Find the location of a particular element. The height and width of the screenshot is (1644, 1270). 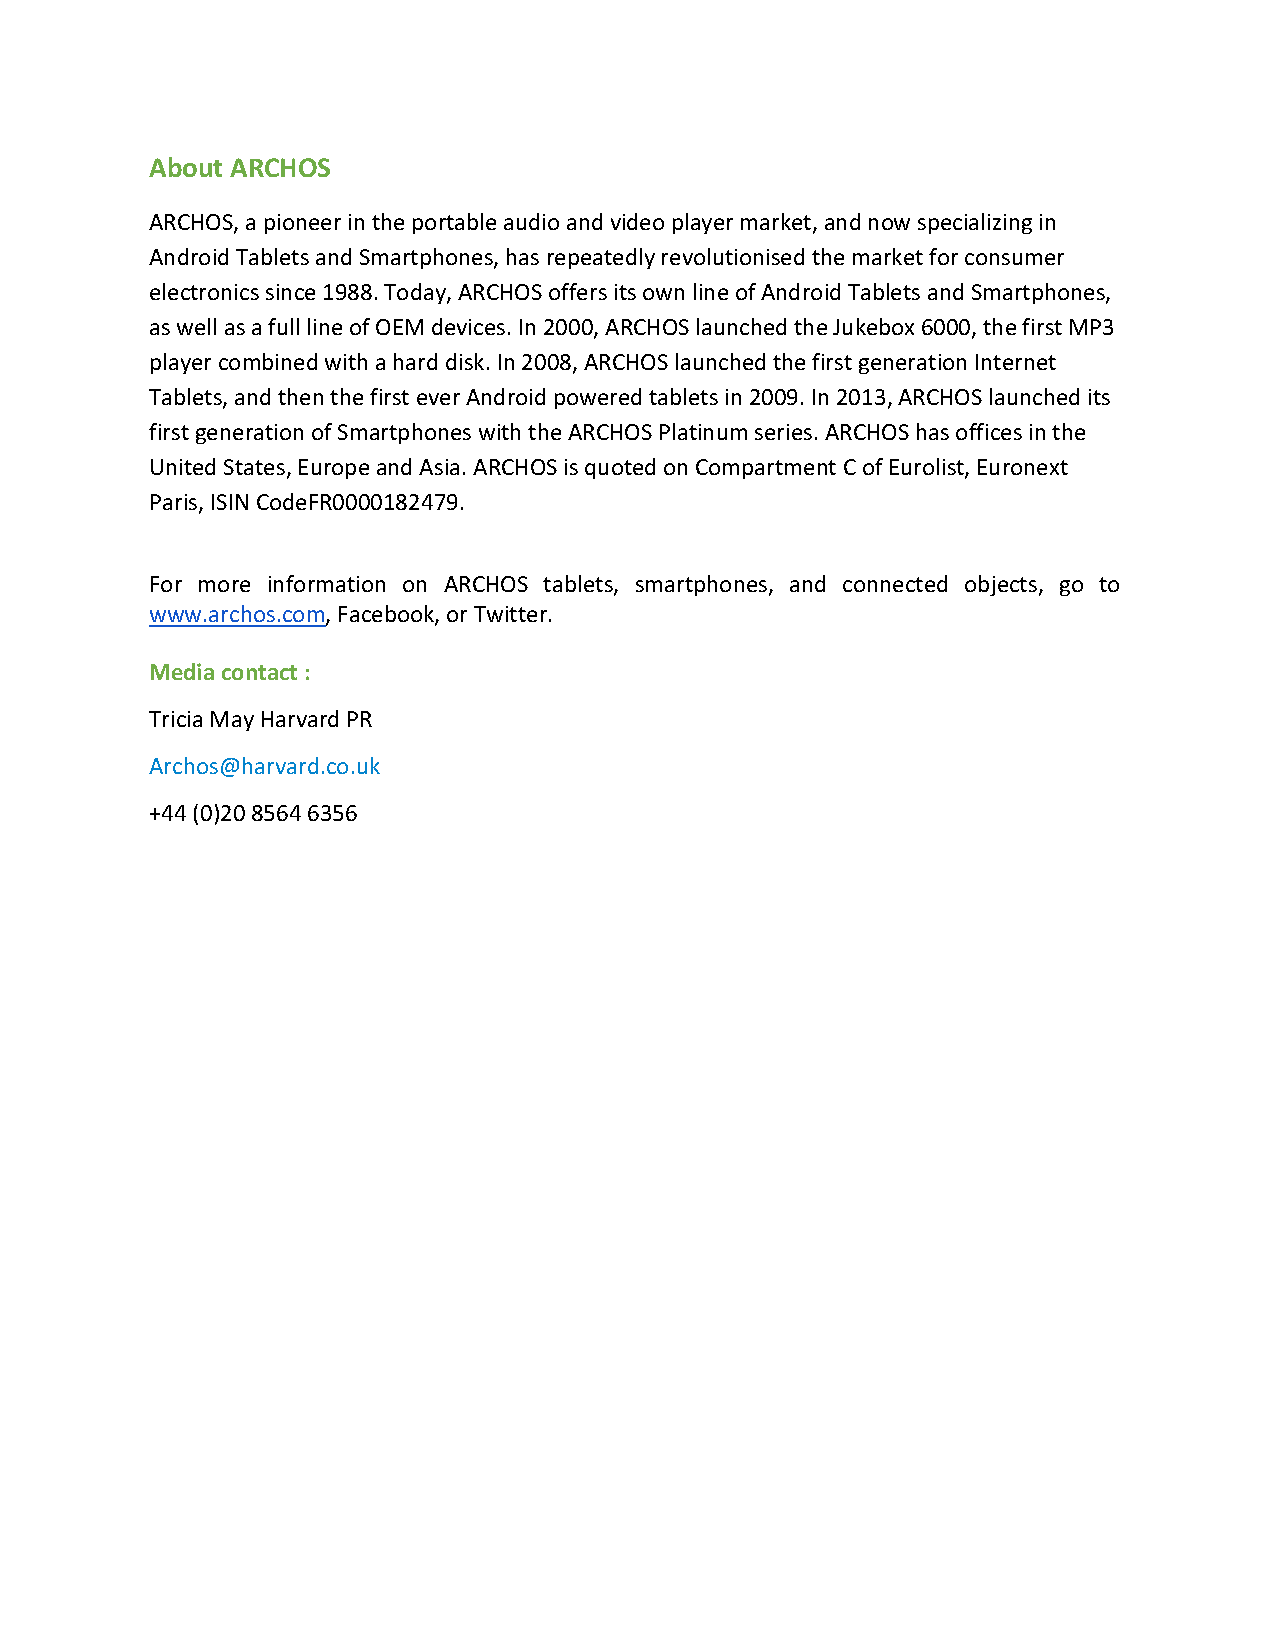

offices is located at coordinates (989, 431).
